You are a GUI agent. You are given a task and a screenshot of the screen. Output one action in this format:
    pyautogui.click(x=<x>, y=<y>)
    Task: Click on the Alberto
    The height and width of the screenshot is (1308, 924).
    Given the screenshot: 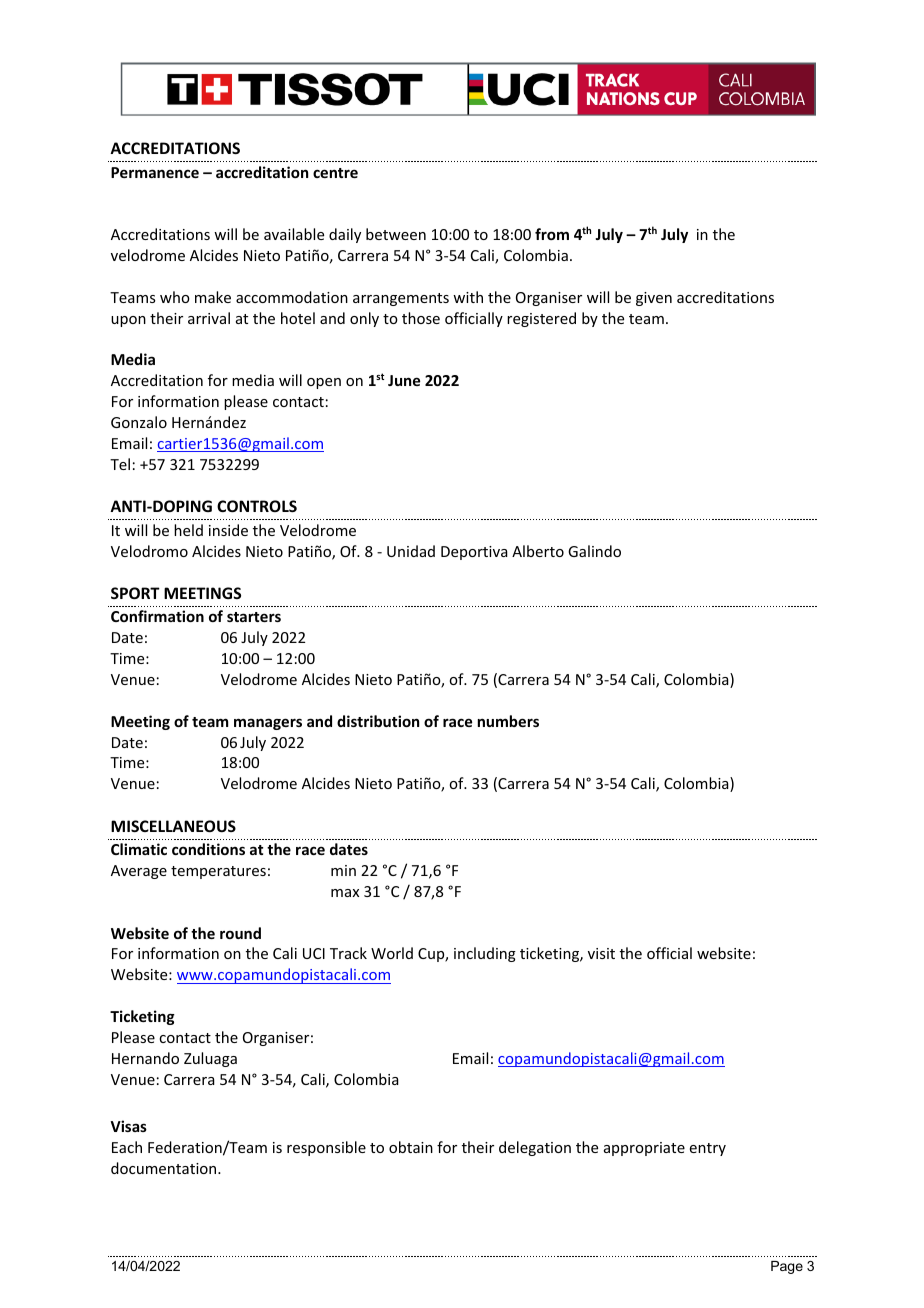 What is the action you would take?
    pyautogui.click(x=538, y=551)
